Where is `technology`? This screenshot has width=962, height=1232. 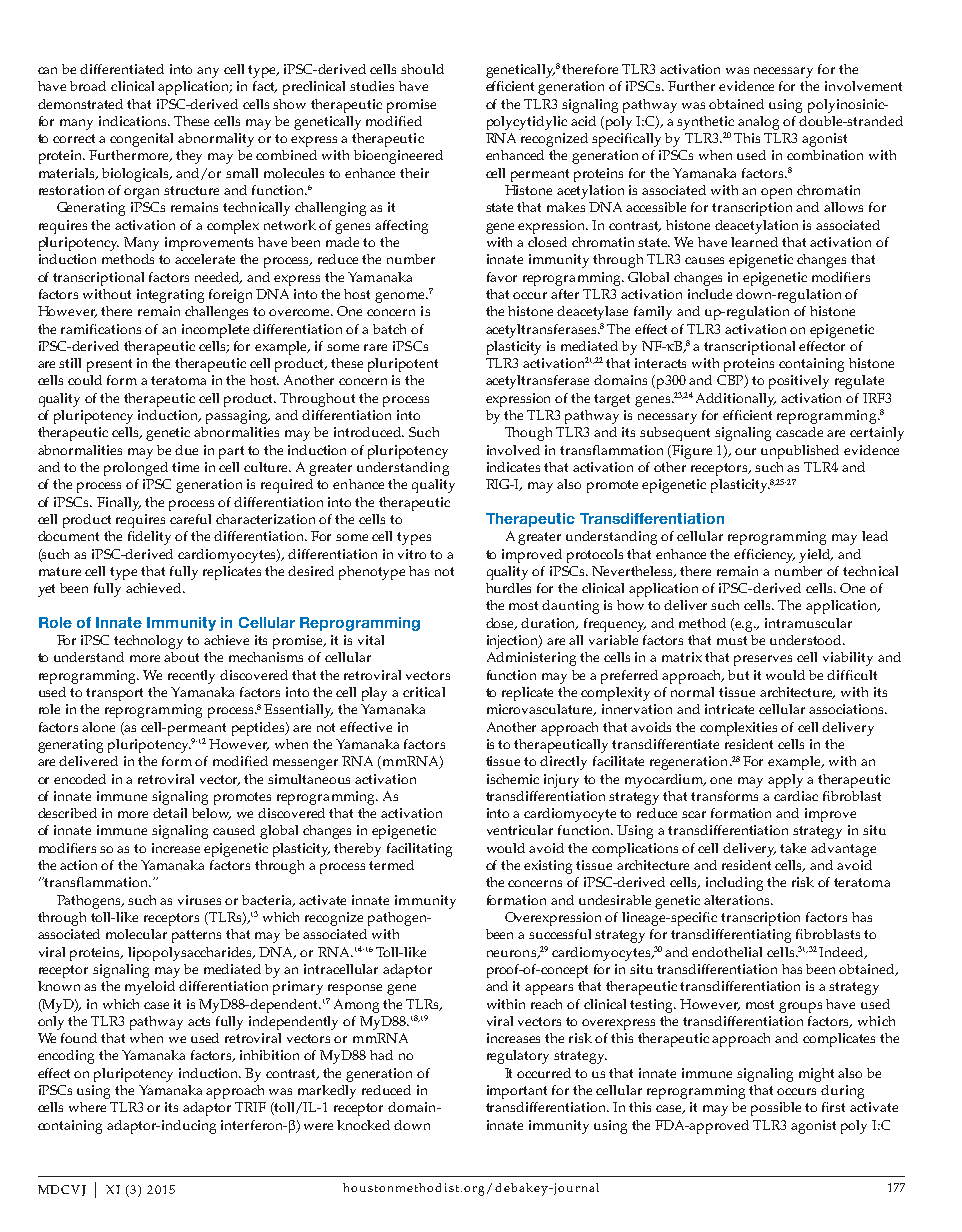 technology is located at coordinates (148, 642).
